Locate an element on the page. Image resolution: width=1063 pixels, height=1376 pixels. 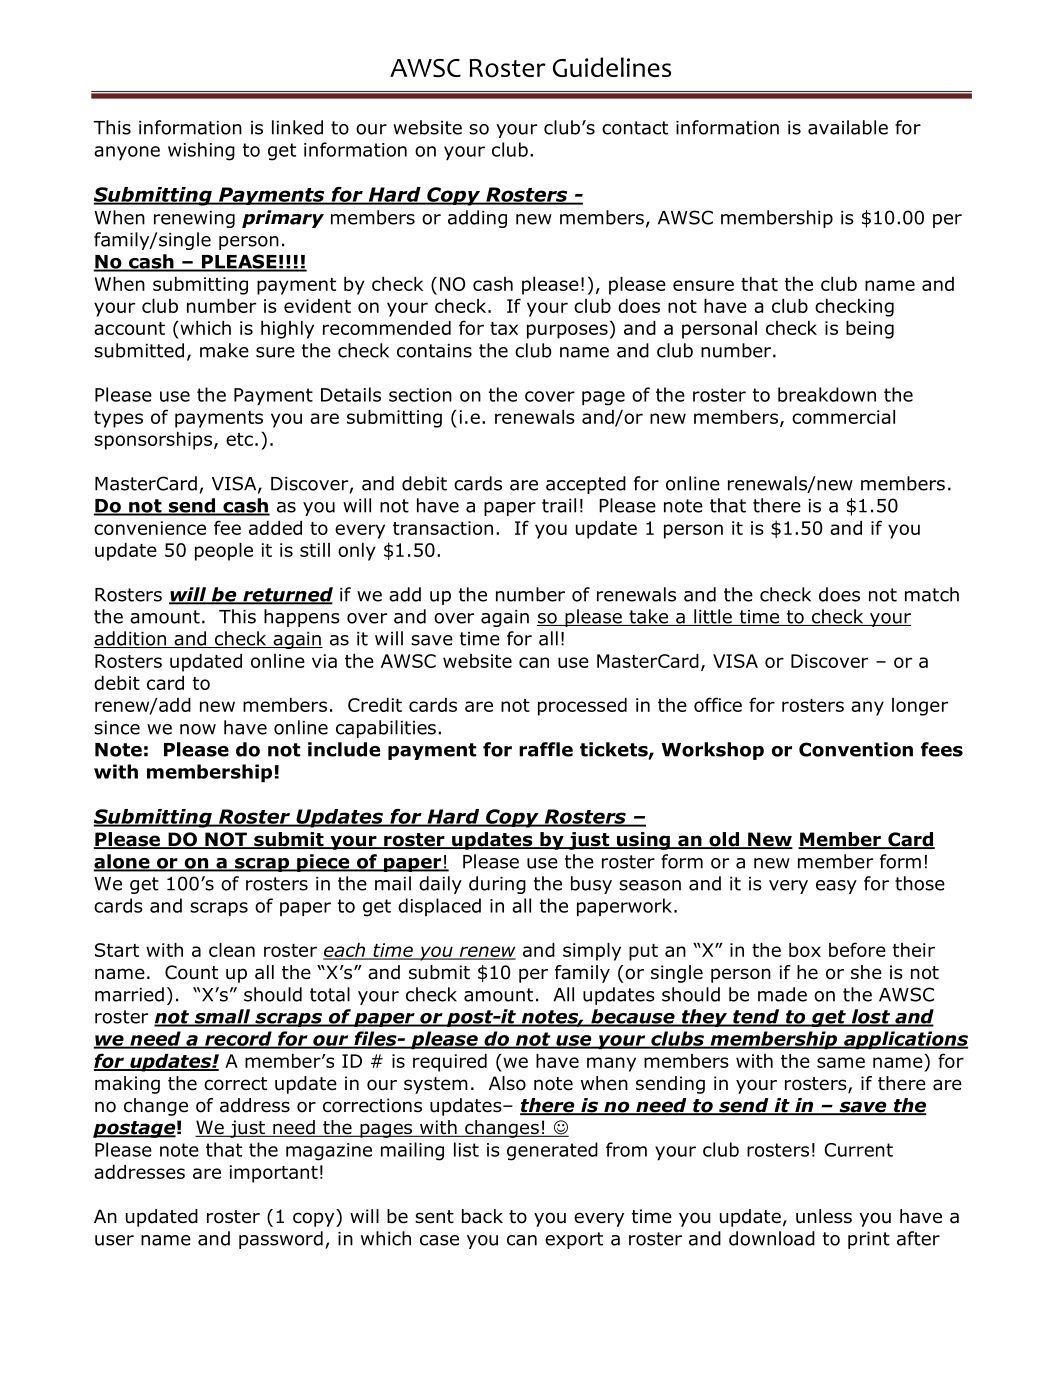
Guidelines is located at coordinates (612, 67).
